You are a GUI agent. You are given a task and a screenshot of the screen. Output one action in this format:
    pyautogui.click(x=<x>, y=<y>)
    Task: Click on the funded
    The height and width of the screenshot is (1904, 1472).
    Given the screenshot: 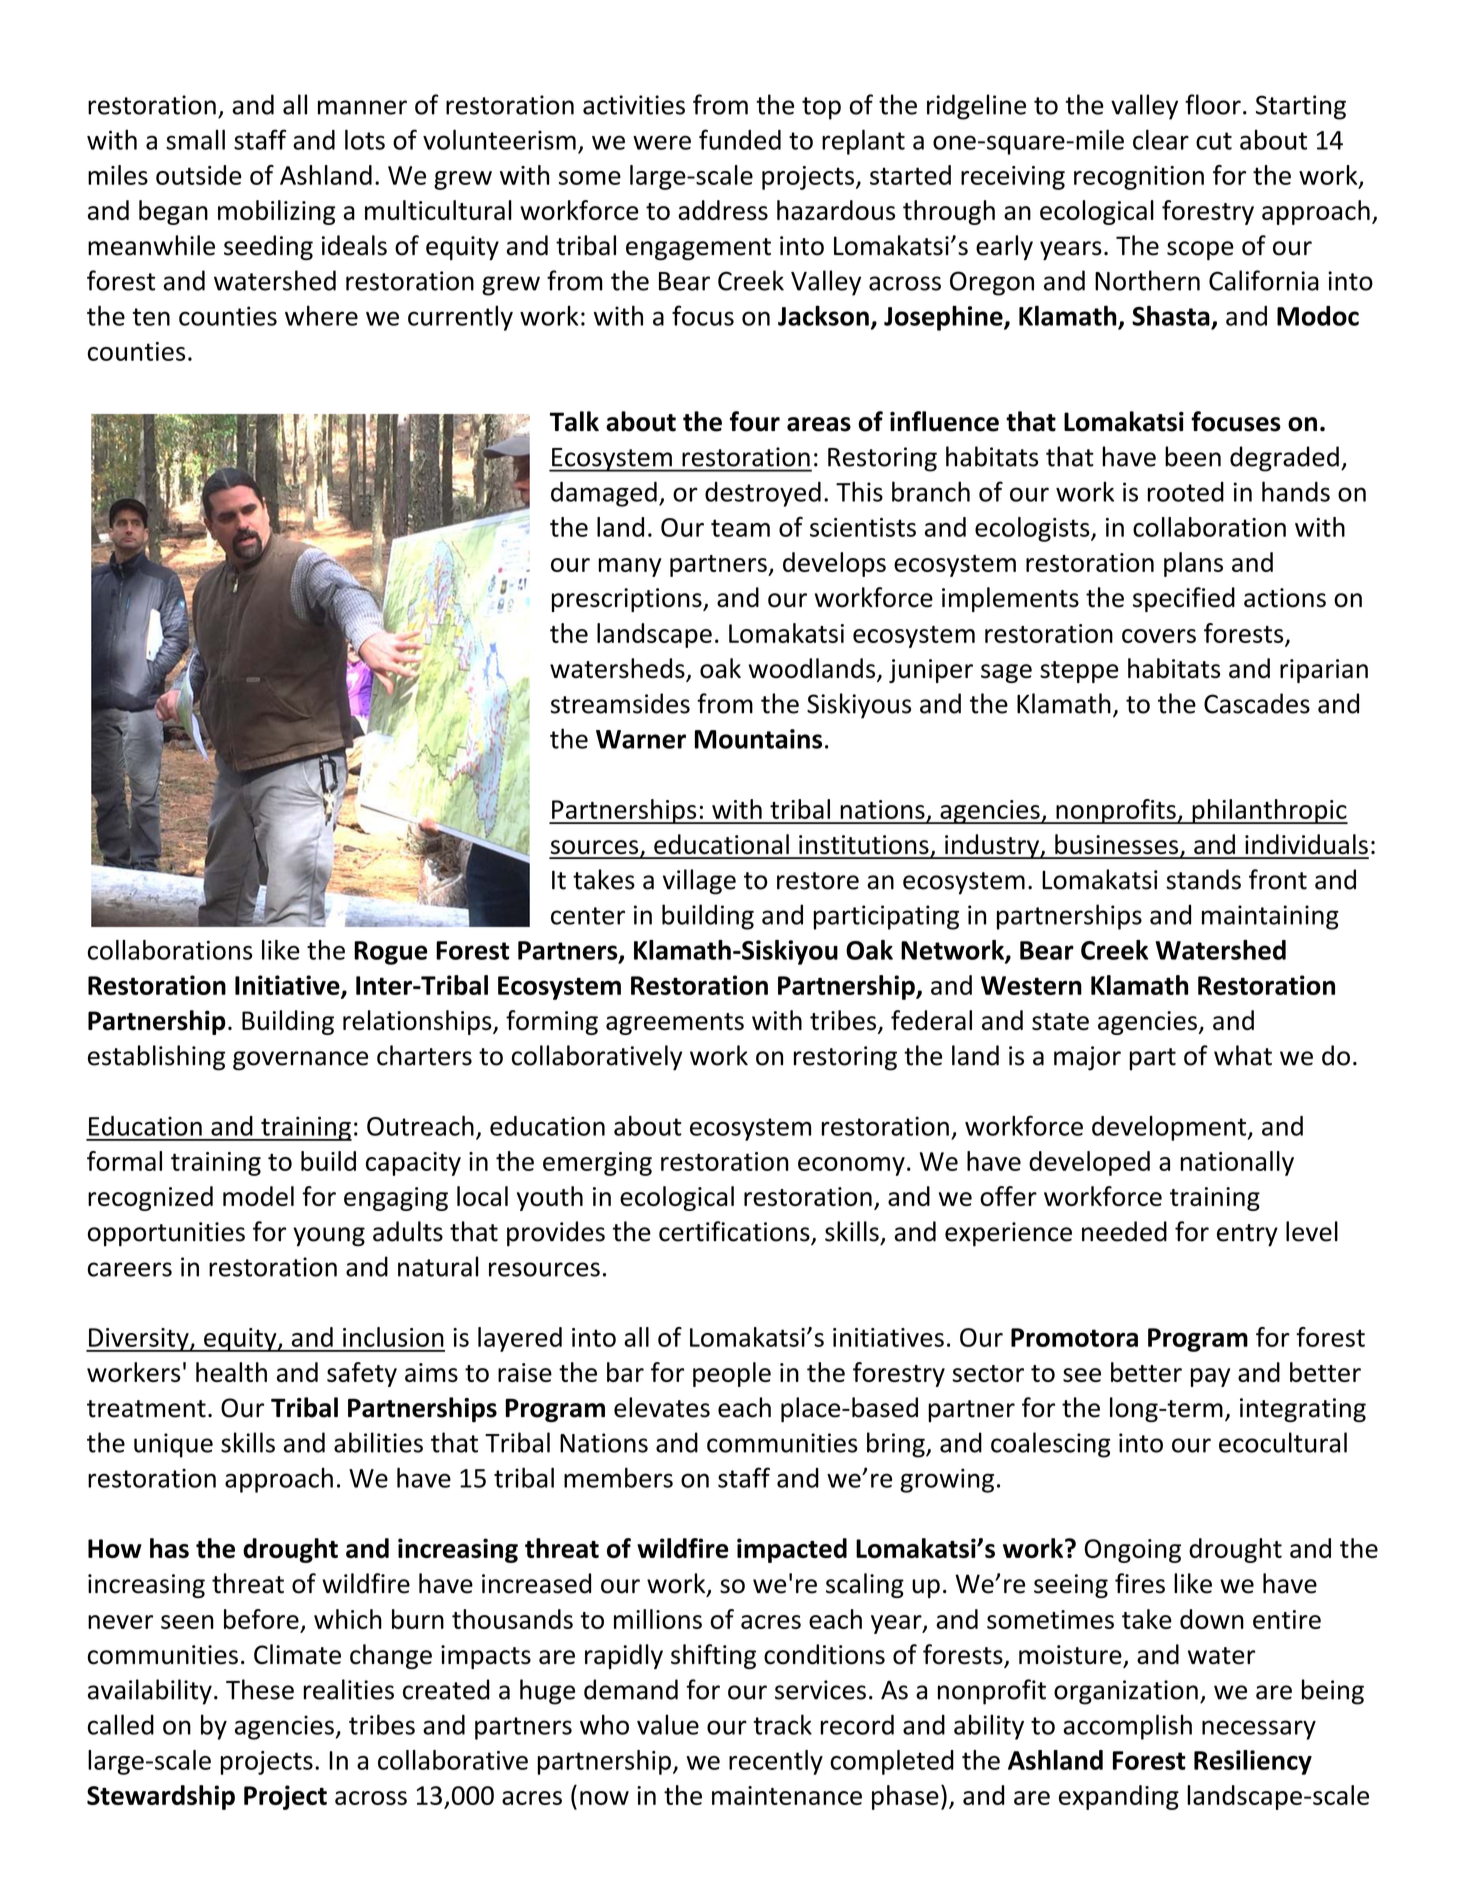 What is the action you would take?
    pyautogui.click(x=740, y=139)
